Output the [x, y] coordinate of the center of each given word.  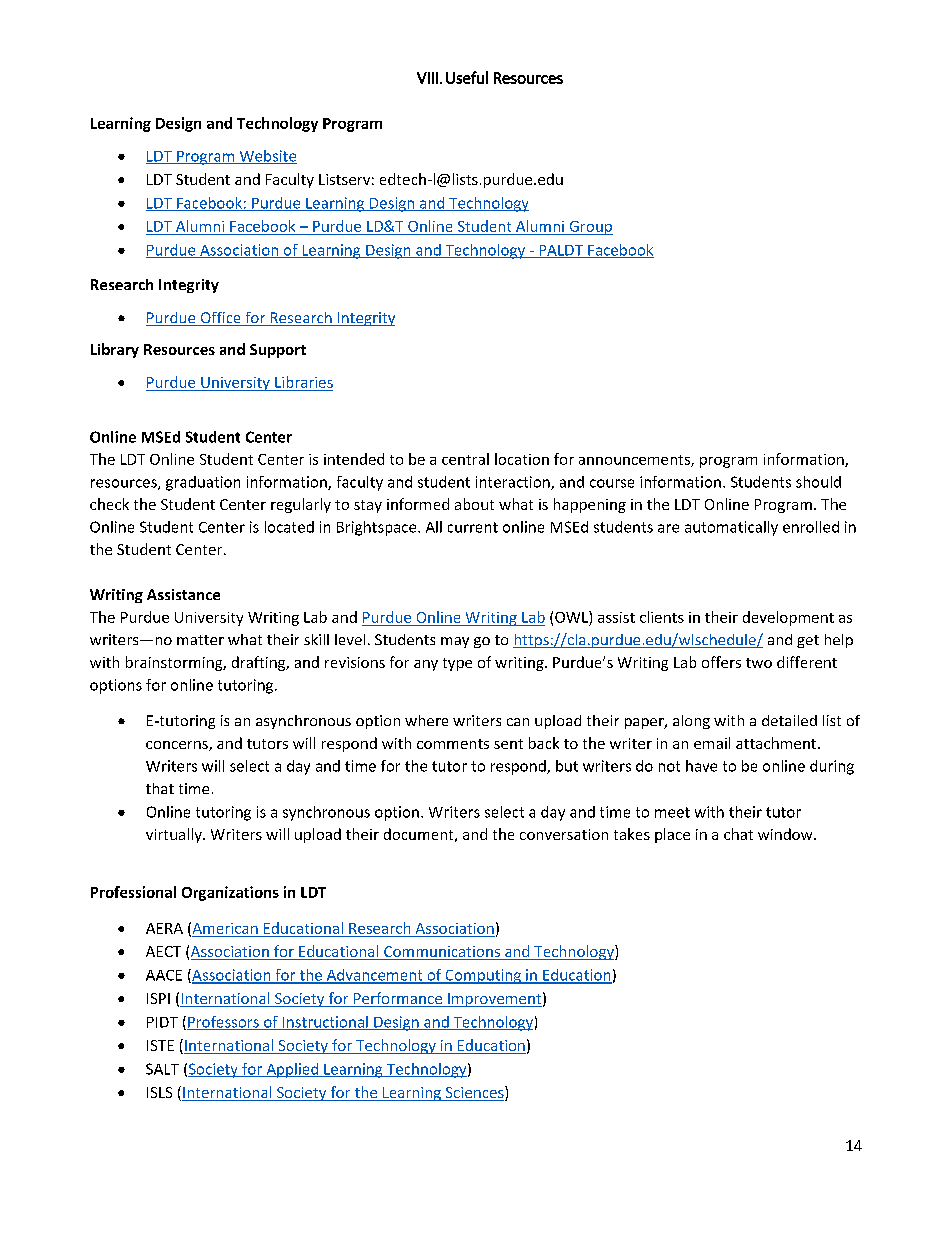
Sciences [474, 1093]
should [818, 482]
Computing [483, 976]
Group [590, 228]
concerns [178, 746]
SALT [162, 1069]
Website [267, 157]
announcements [635, 461]
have [701, 766]
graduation [203, 483]
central [465, 459]
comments [453, 744]
